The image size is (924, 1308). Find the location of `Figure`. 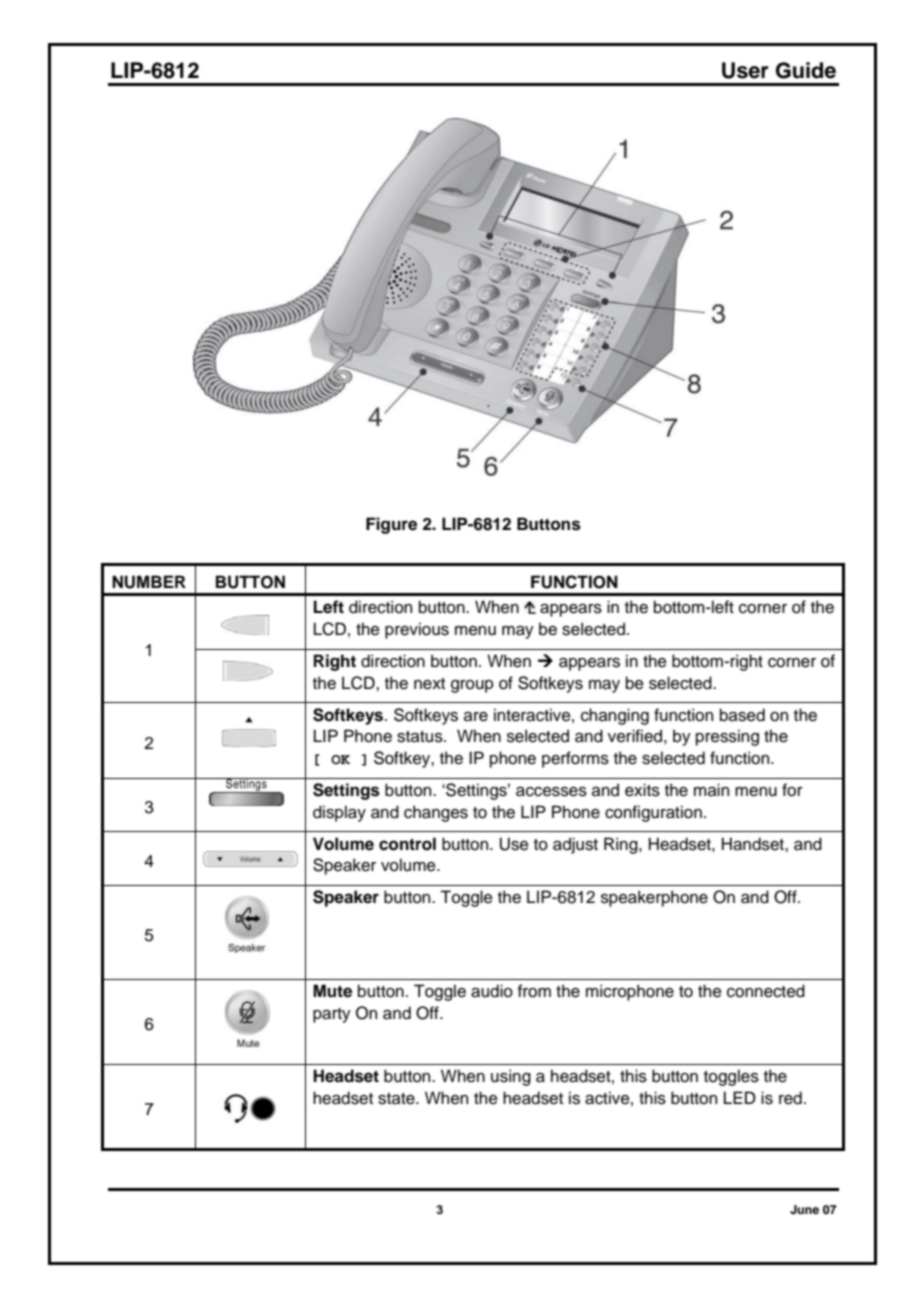

Figure is located at coordinates (391, 525).
